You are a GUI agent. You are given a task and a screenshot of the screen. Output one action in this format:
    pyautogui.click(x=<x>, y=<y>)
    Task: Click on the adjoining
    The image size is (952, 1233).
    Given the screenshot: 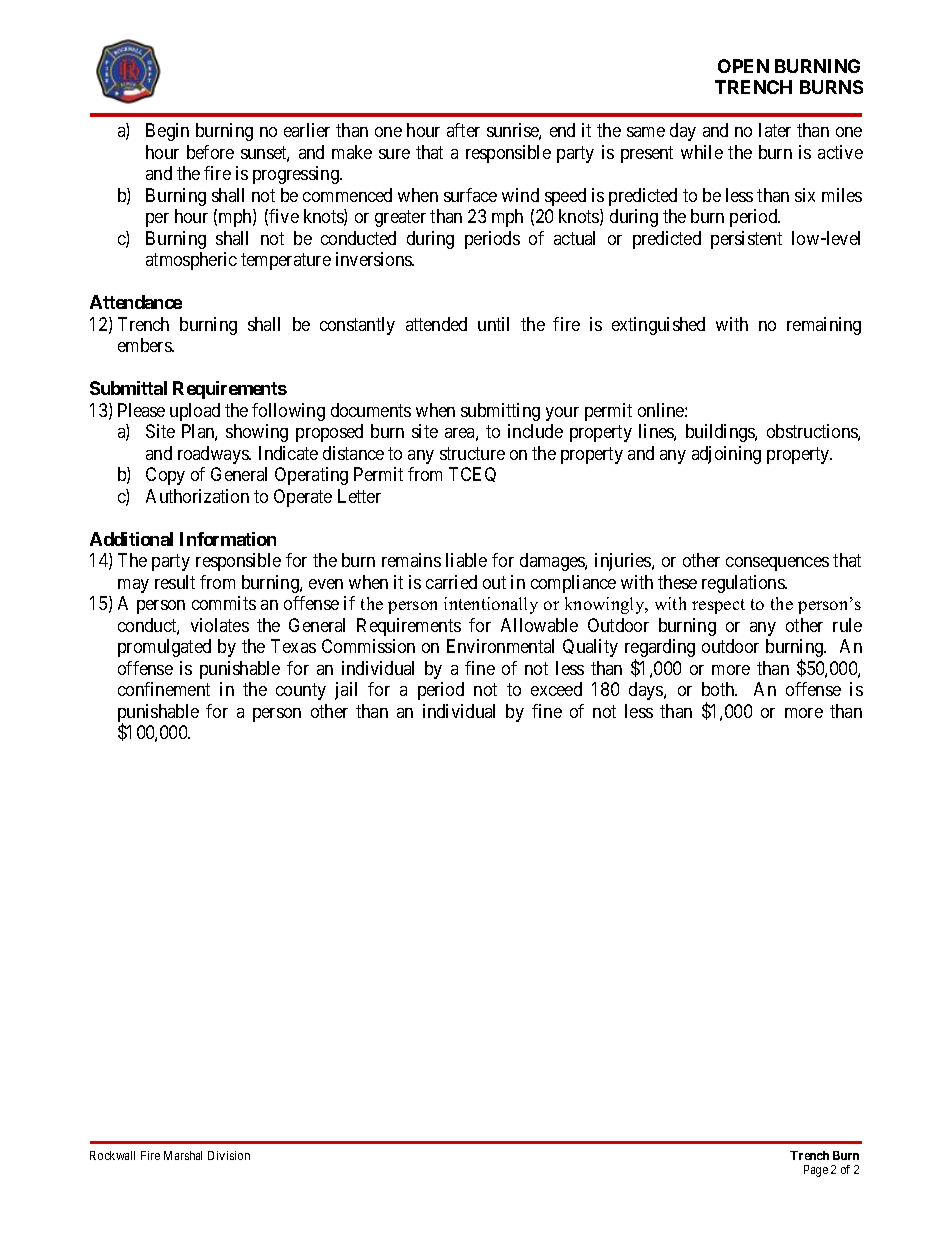 What is the action you would take?
    pyautogui.click(x=726, y=455)
